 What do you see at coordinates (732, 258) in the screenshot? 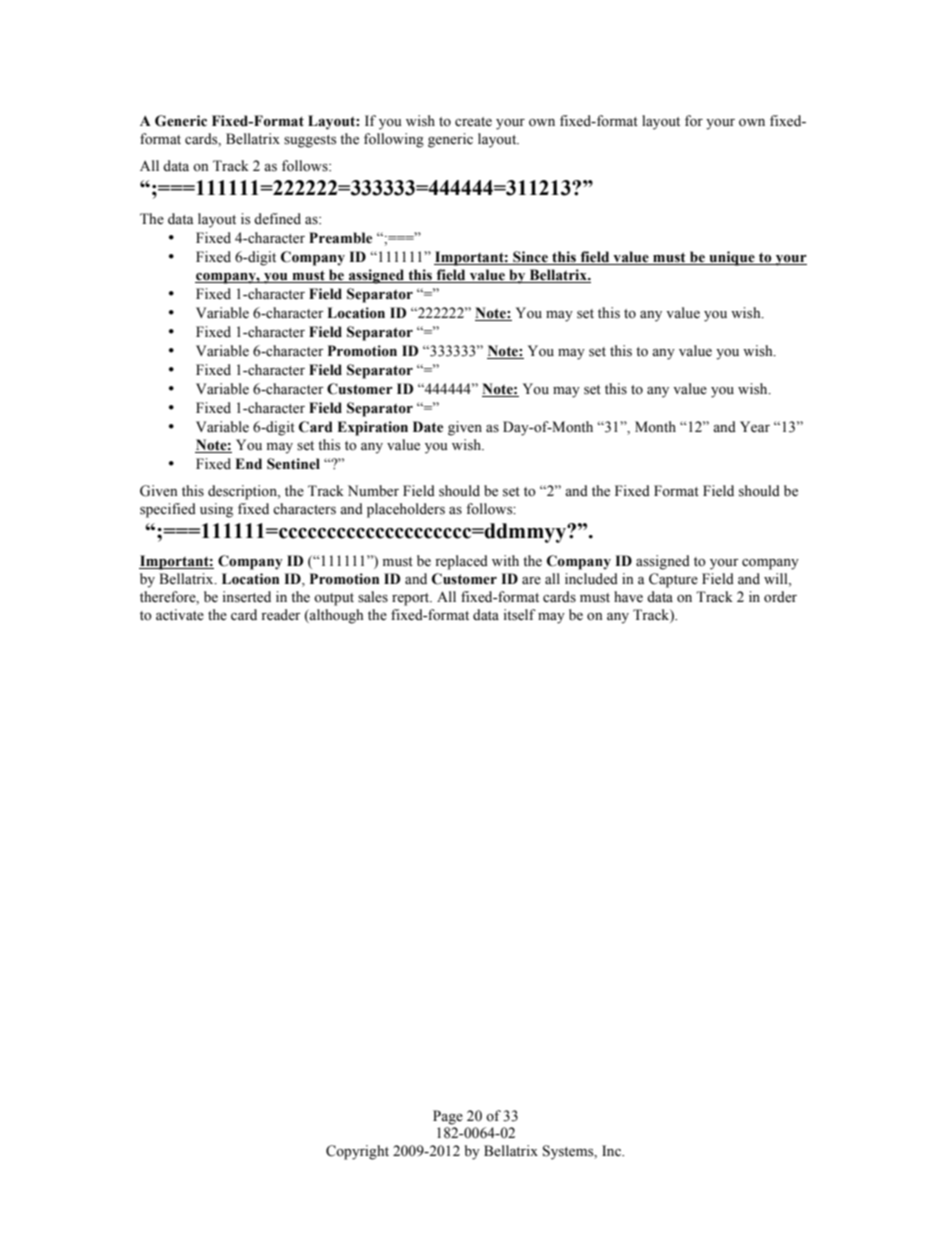
I see `unique` at bounding box center [732, 258].
